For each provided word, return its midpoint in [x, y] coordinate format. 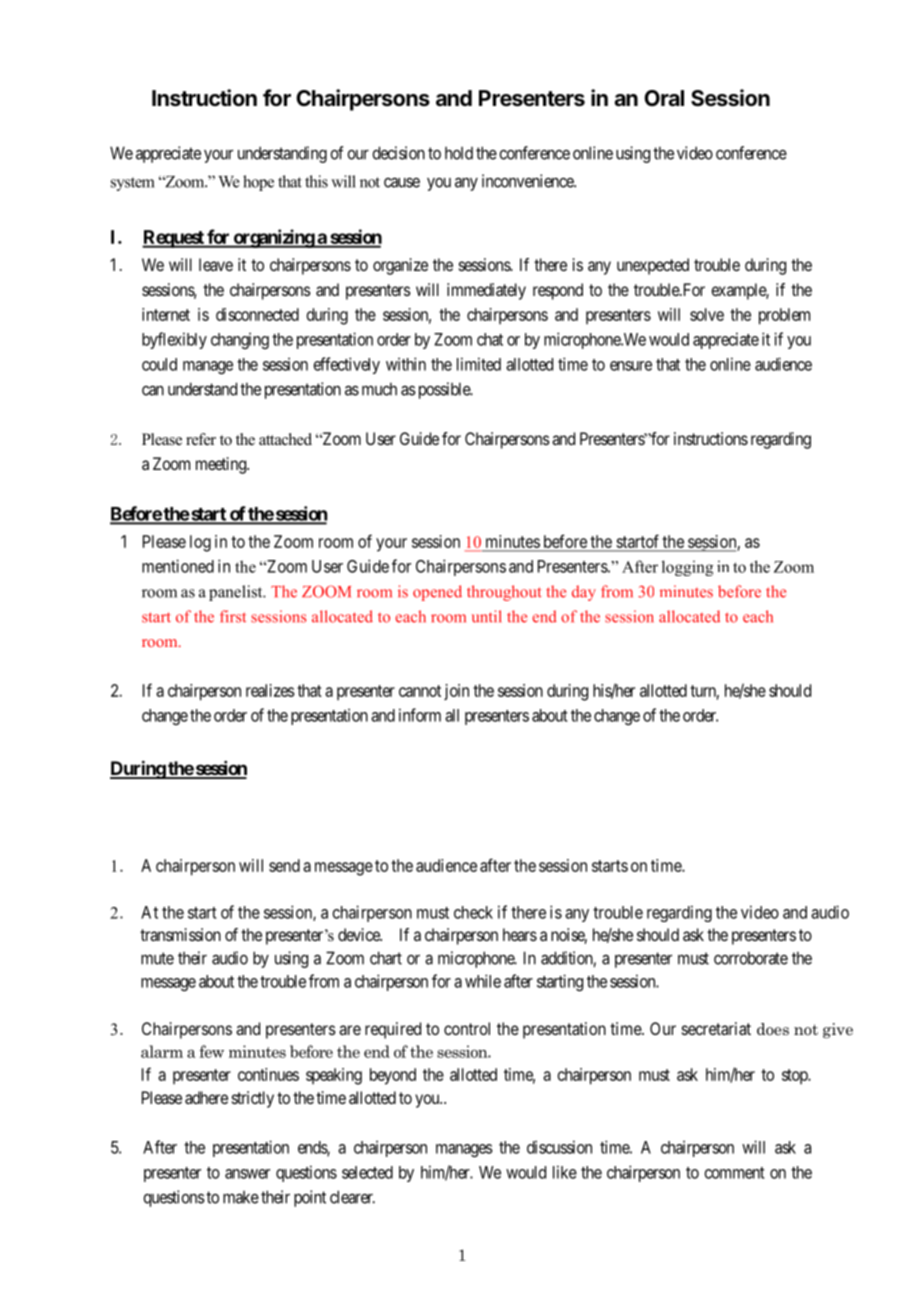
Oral [664, 98]
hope [258, 183]
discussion [559, 1147]
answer [247, 1174]
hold [459, 153]
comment [735, 1173]
